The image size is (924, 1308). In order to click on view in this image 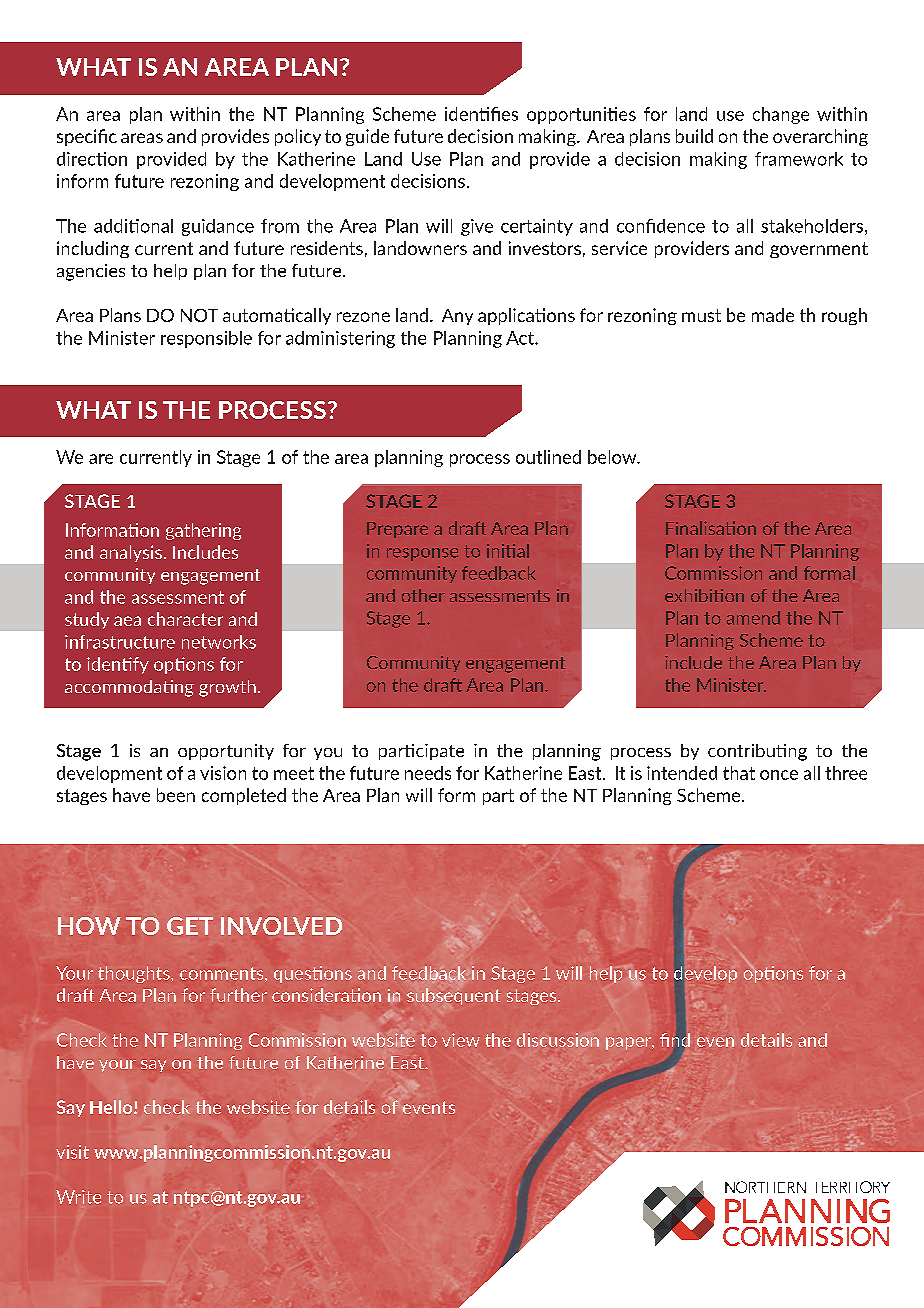, I will do `click(461, 1040)`.
